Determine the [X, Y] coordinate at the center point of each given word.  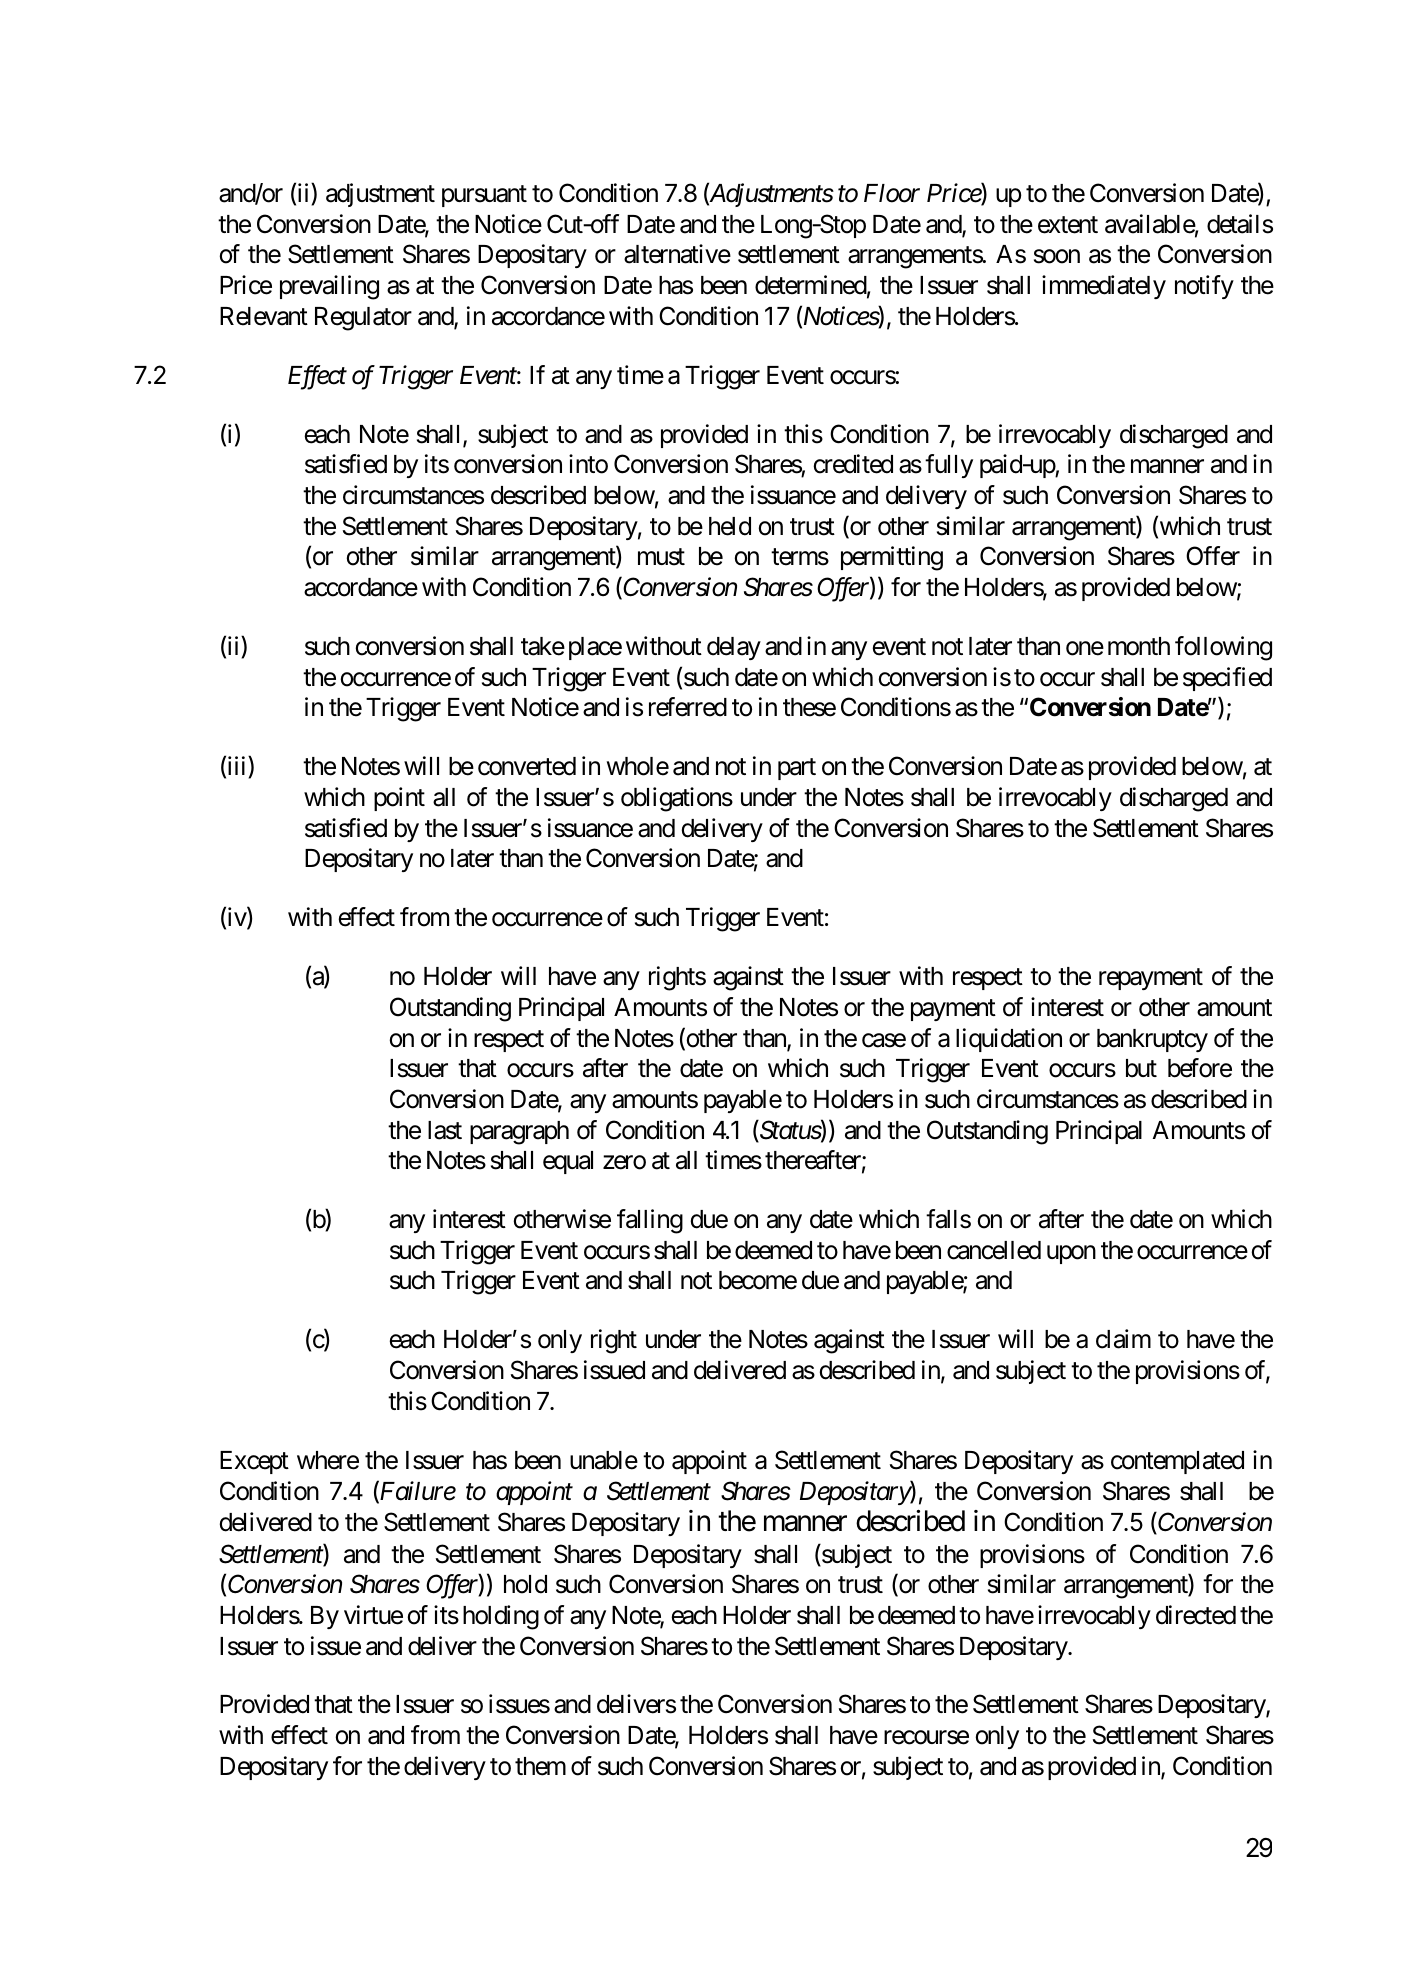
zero [624, 1163]
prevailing [329, 287]
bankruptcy [1152, 1040]
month [1139, 646]
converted [527, 766]
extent [1068, 225]
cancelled [994, 1250]
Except [254, 1462]
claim [1123, 1339]
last [445, 1130]
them [540, 1766]
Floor [892, 193]
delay [734, 648]
